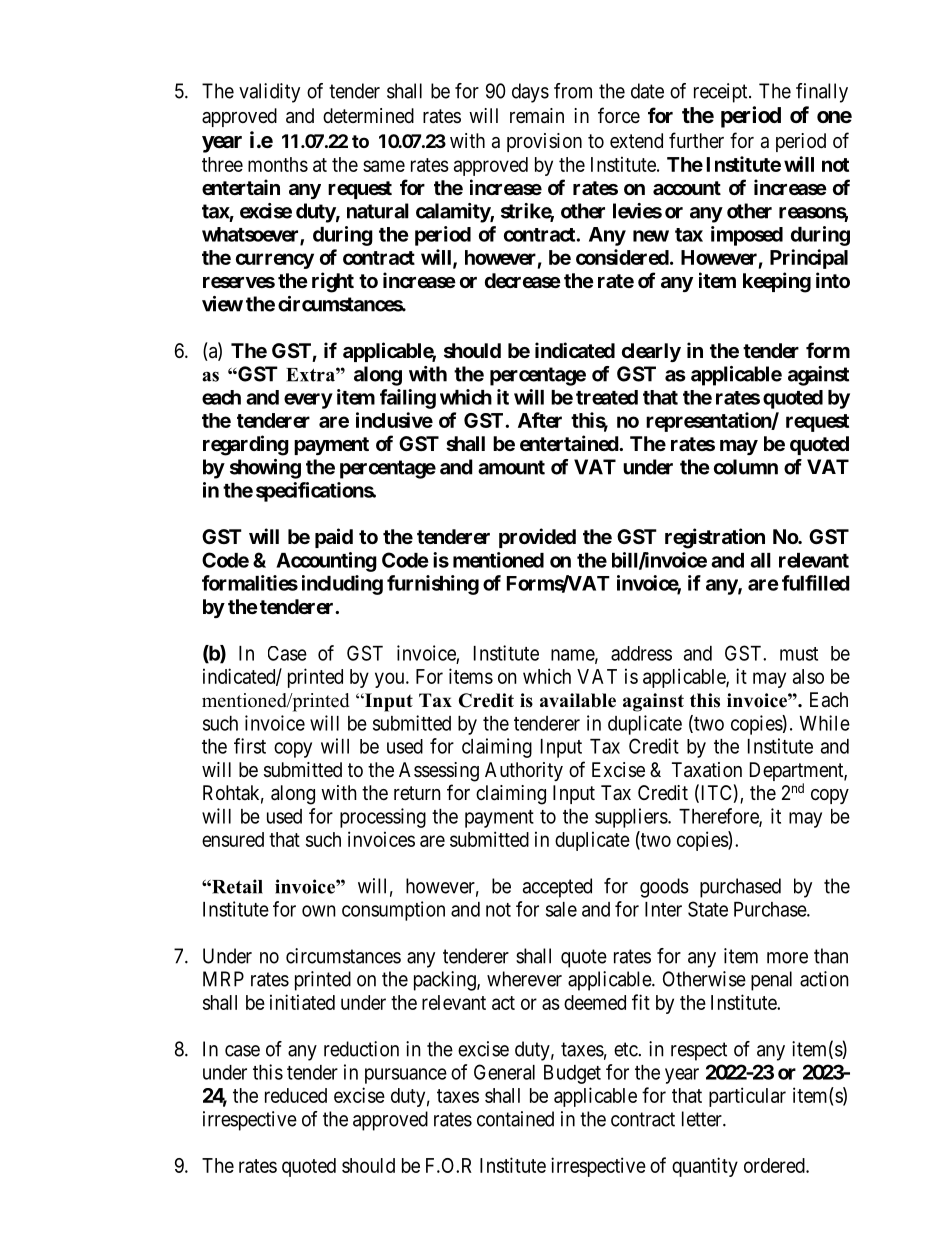 This screenshot has width=952, height=1233. What do you see at coordinates (319, 911) in the screenshot?
I see `own` at bounding box center [319, 911].
